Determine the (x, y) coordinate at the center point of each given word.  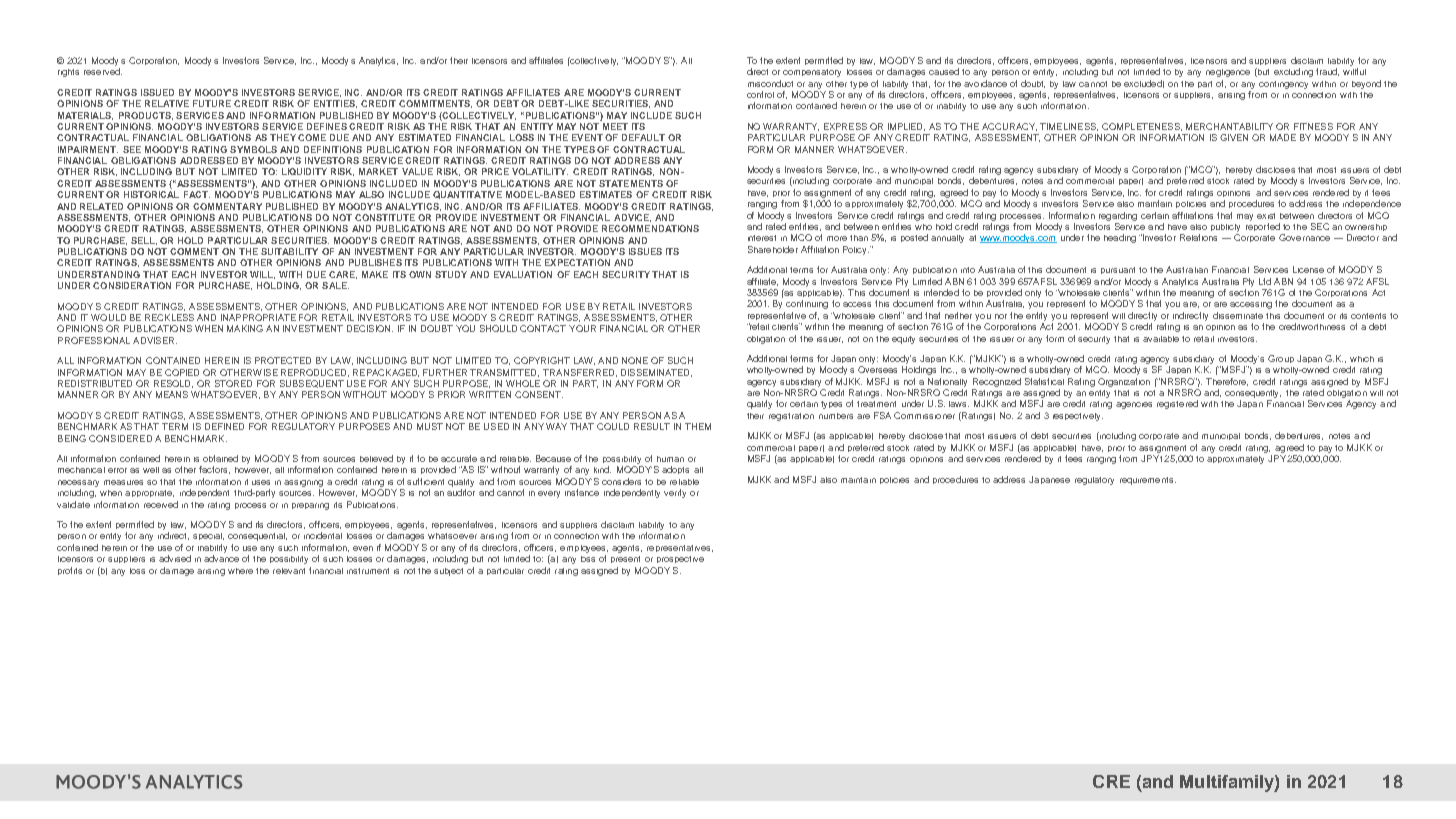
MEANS (172, 394)
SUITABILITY (289, 251)
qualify (759, 404)
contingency (1283, 85)
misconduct (770, 83)
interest (762, 238)
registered (1177, 404)
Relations (1198, 237)
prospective (680, 559)
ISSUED (157, 92)
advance (221, 558)
